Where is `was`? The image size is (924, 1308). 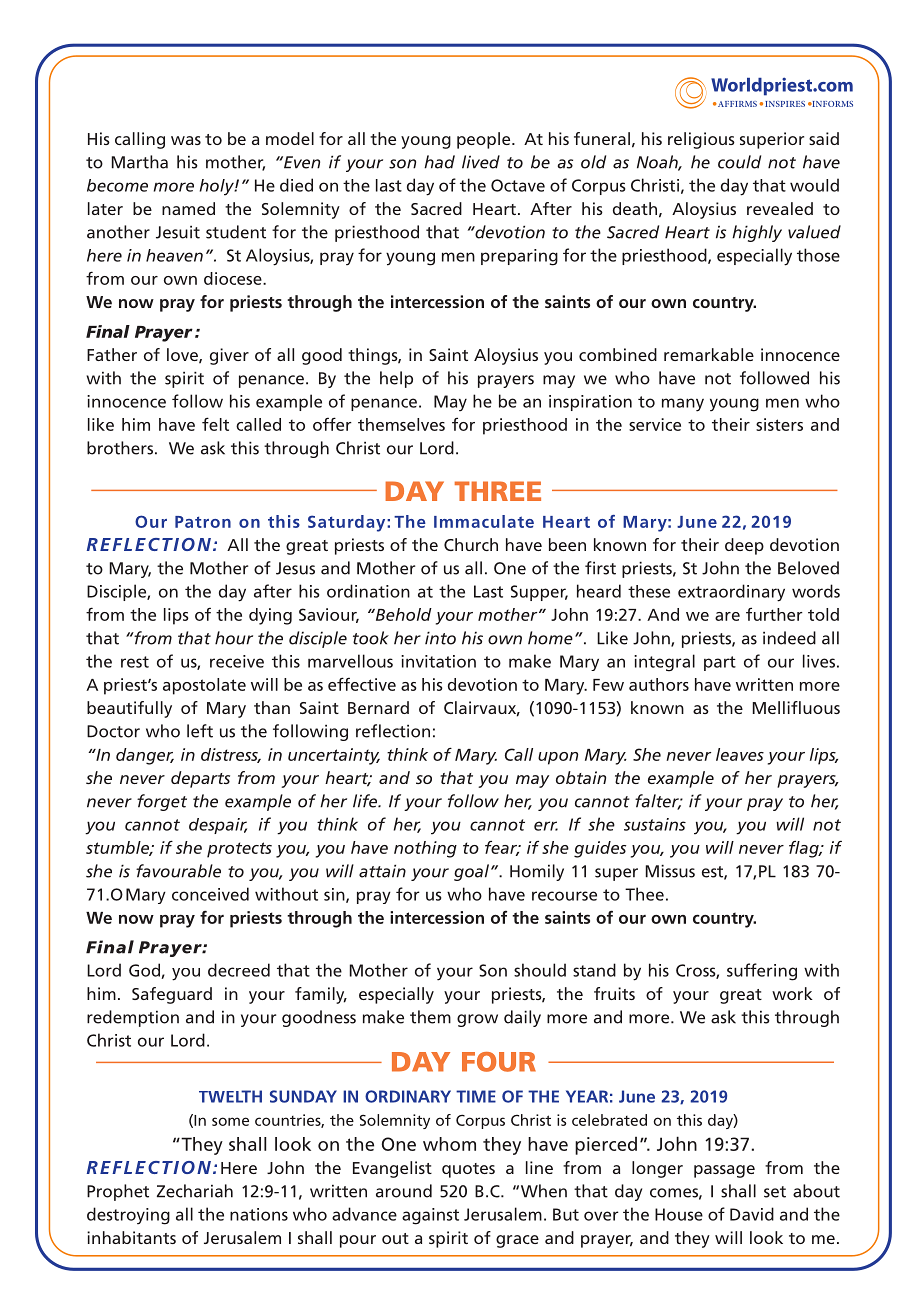
was is located at coordinates (186, 140).
